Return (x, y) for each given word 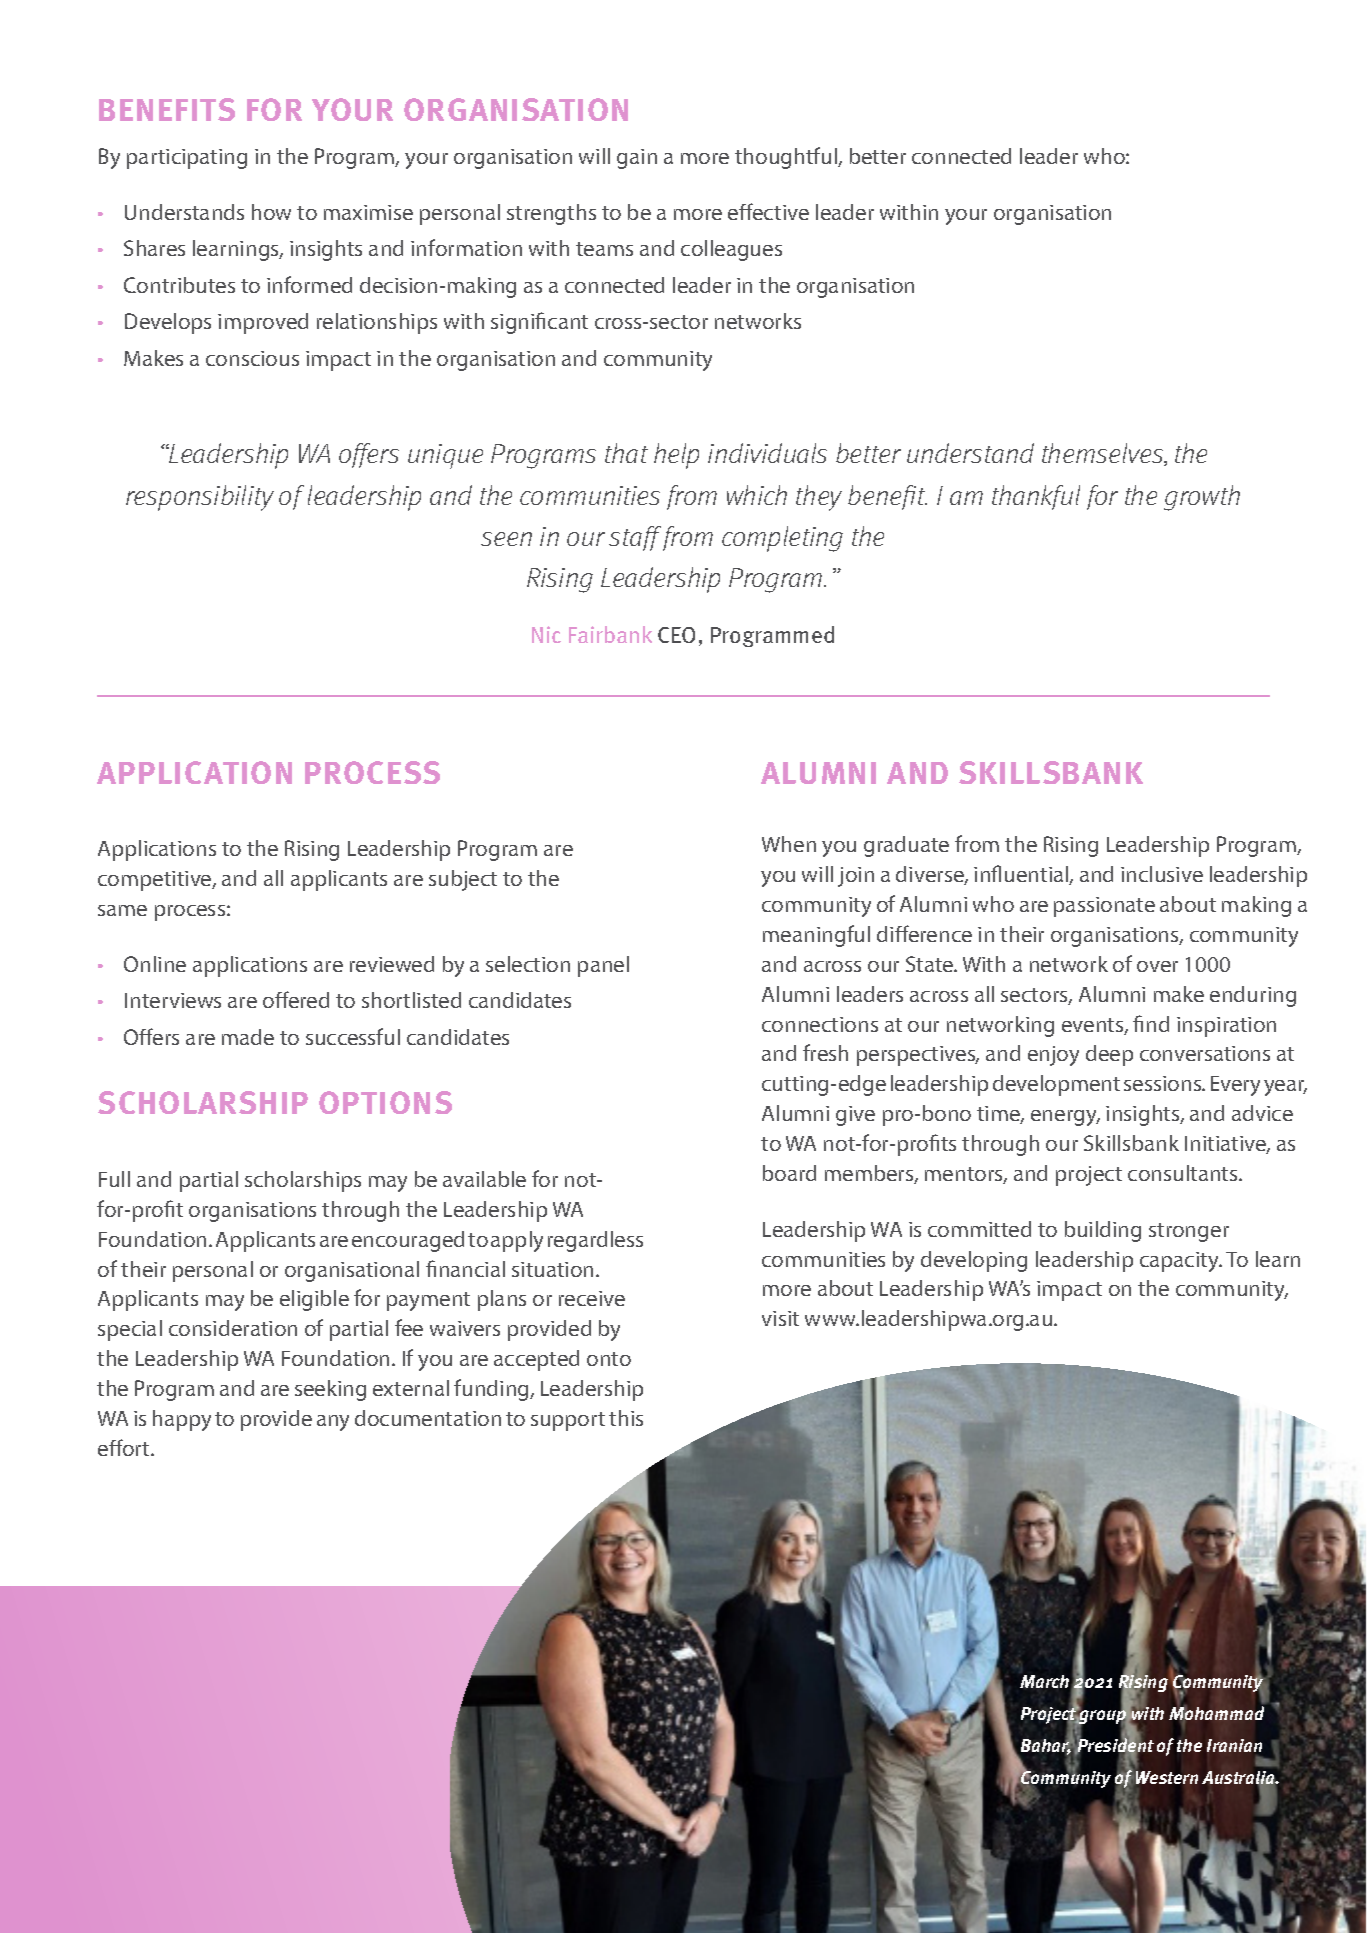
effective (768, 211)
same (122, 910)
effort (125, 1447)
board (789, 1173)
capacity (1180, 1262)
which (757, 495)
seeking (330, 1390)
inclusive (1162, 874)
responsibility (200, 498)
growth (1202, 498)
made (248, 1037)
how (271, 212)
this (626, 1418)
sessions (1164, 1083)
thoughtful (787, 158)
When (789, 844)
